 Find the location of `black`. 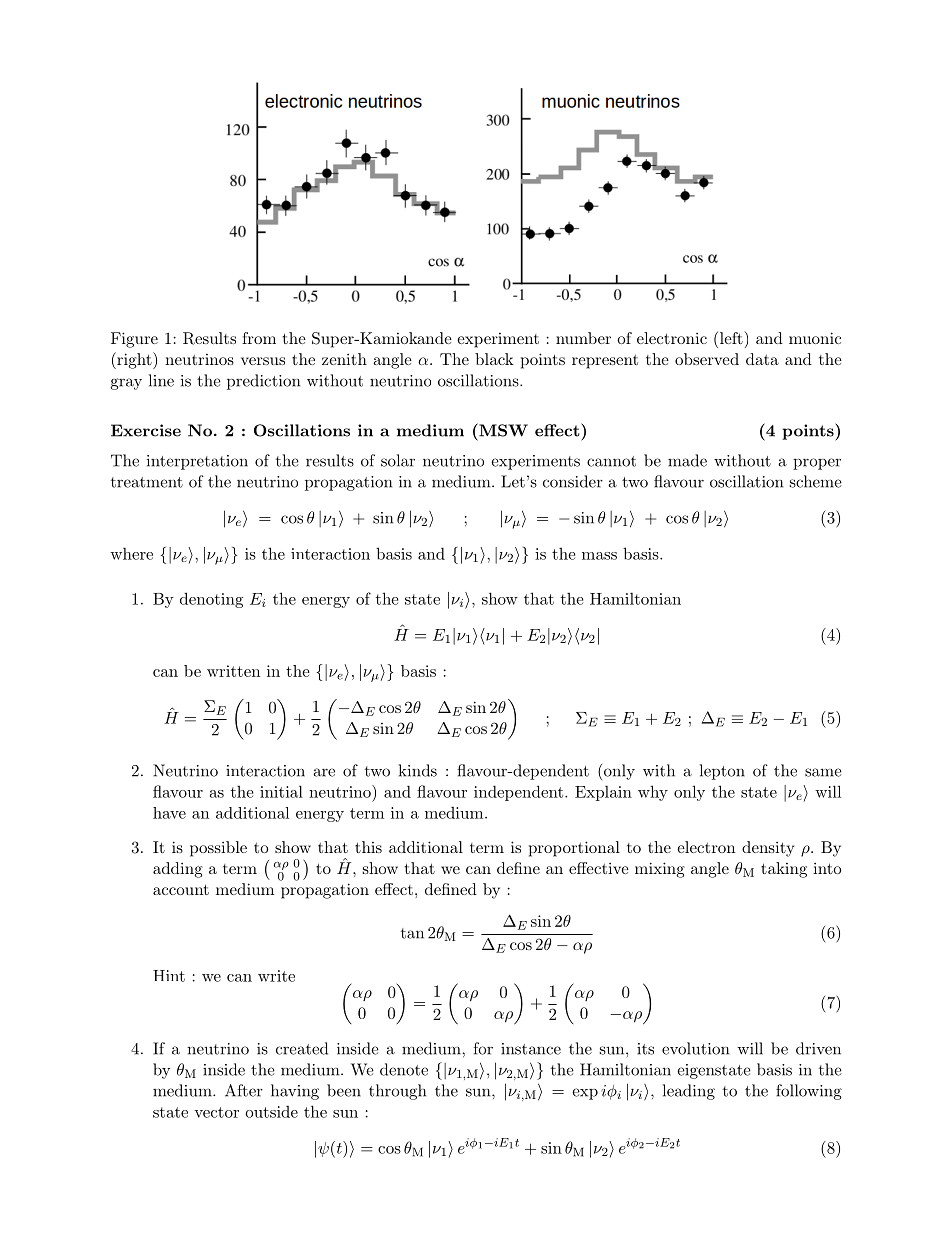

black is located at coordinates (494, 359).
